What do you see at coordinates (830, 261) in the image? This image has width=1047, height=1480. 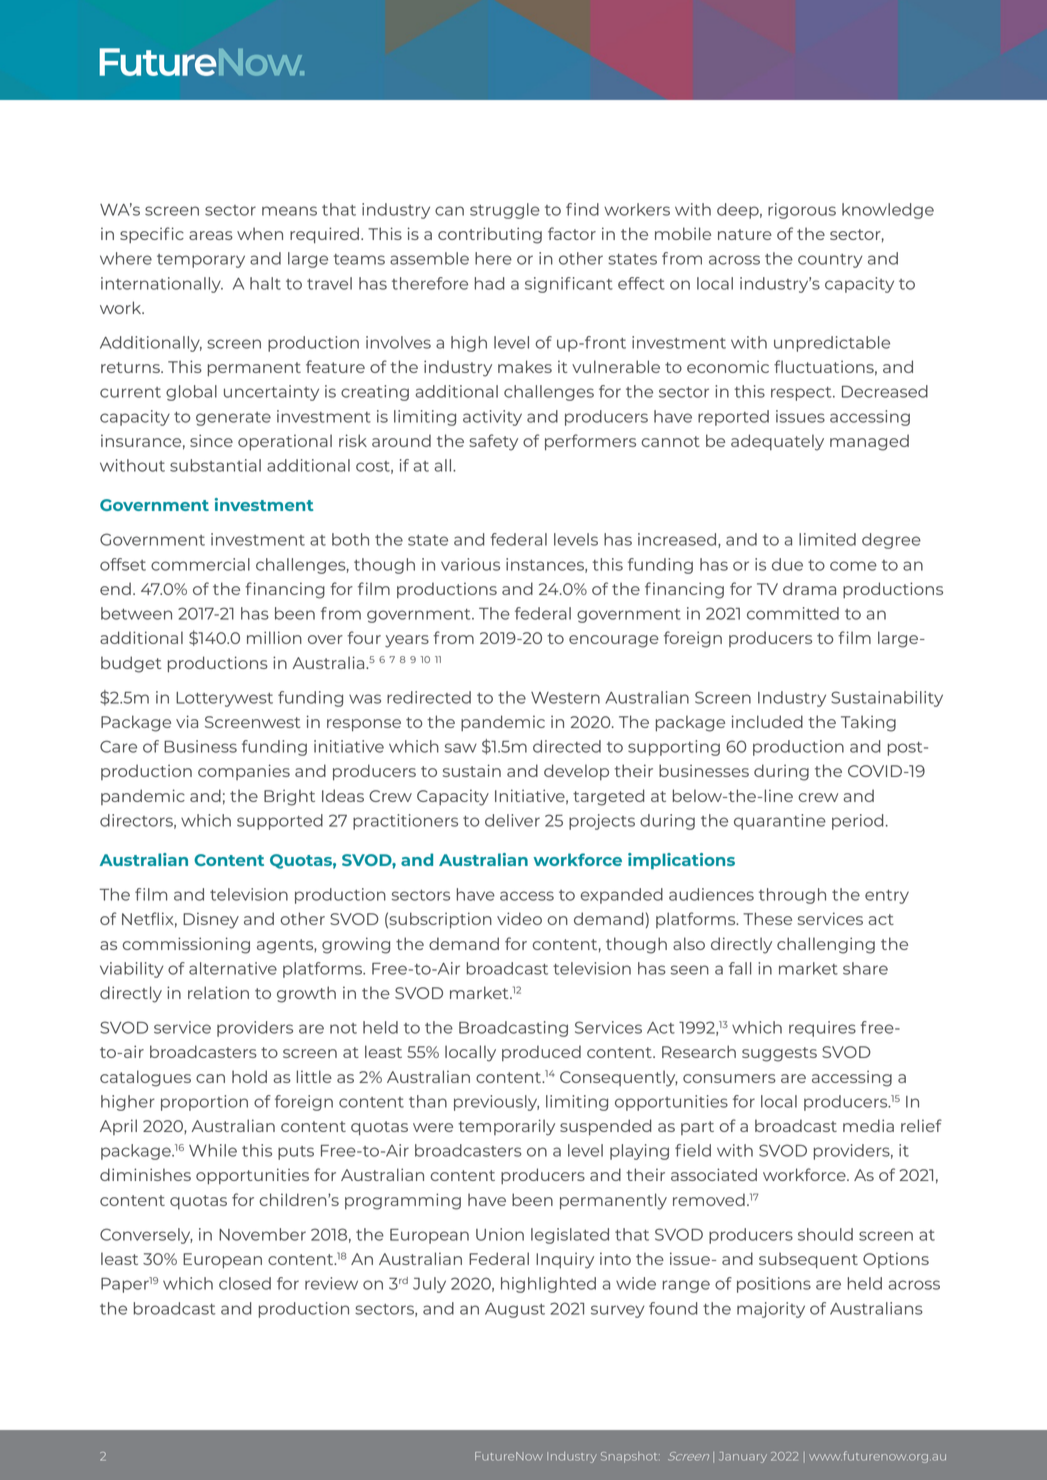 I see `country` at bounding box center [830, 261].
